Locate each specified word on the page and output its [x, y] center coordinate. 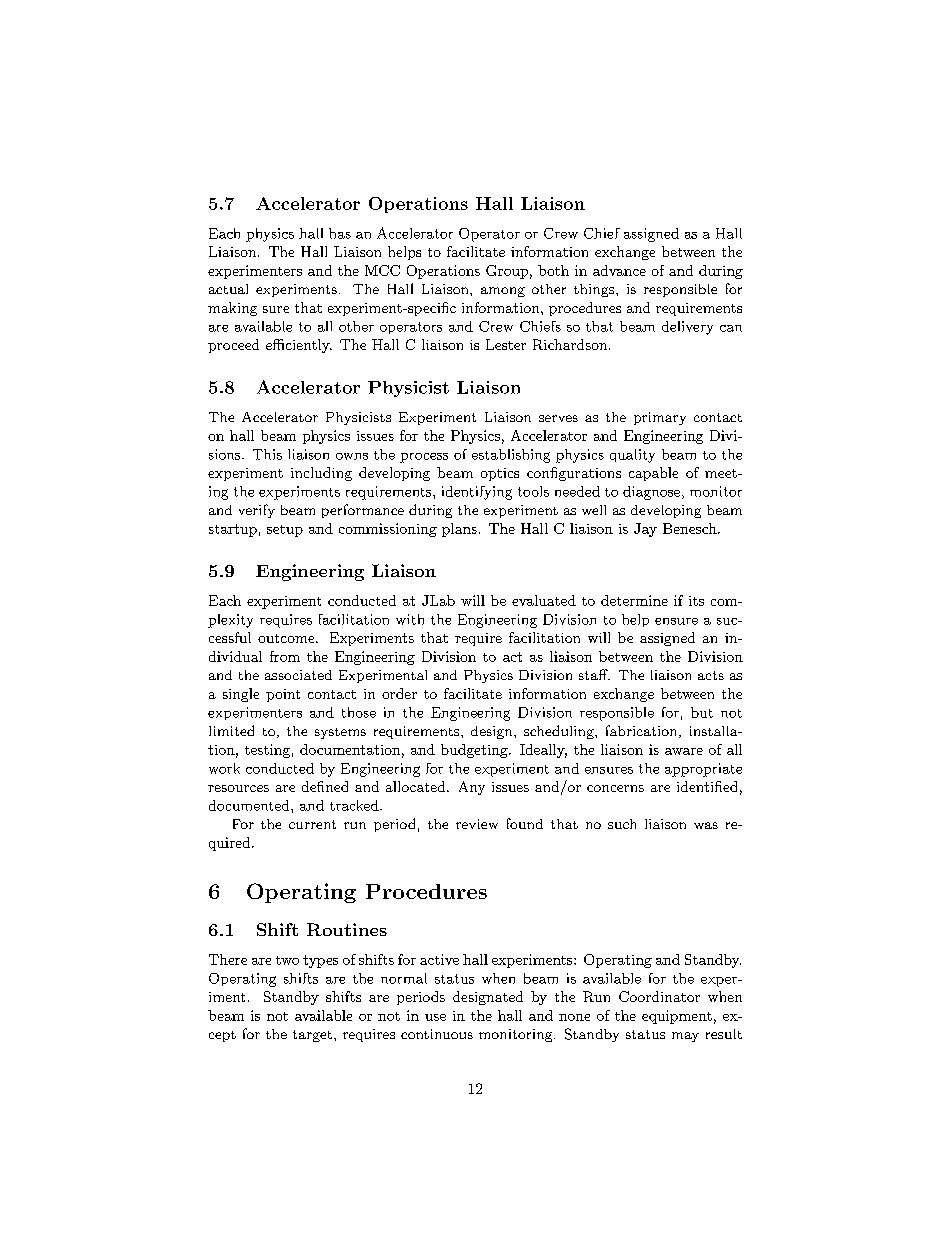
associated [298, 675]
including [321, 474]
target [312, 1036]
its [696, 601]
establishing [511, 456]
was [706, 825]
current [312, 824]
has [340, 233]
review [477, 824]
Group [507, 272]
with [410, 619]
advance [619, 270]
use [435, 1017]
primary [660, 418]
